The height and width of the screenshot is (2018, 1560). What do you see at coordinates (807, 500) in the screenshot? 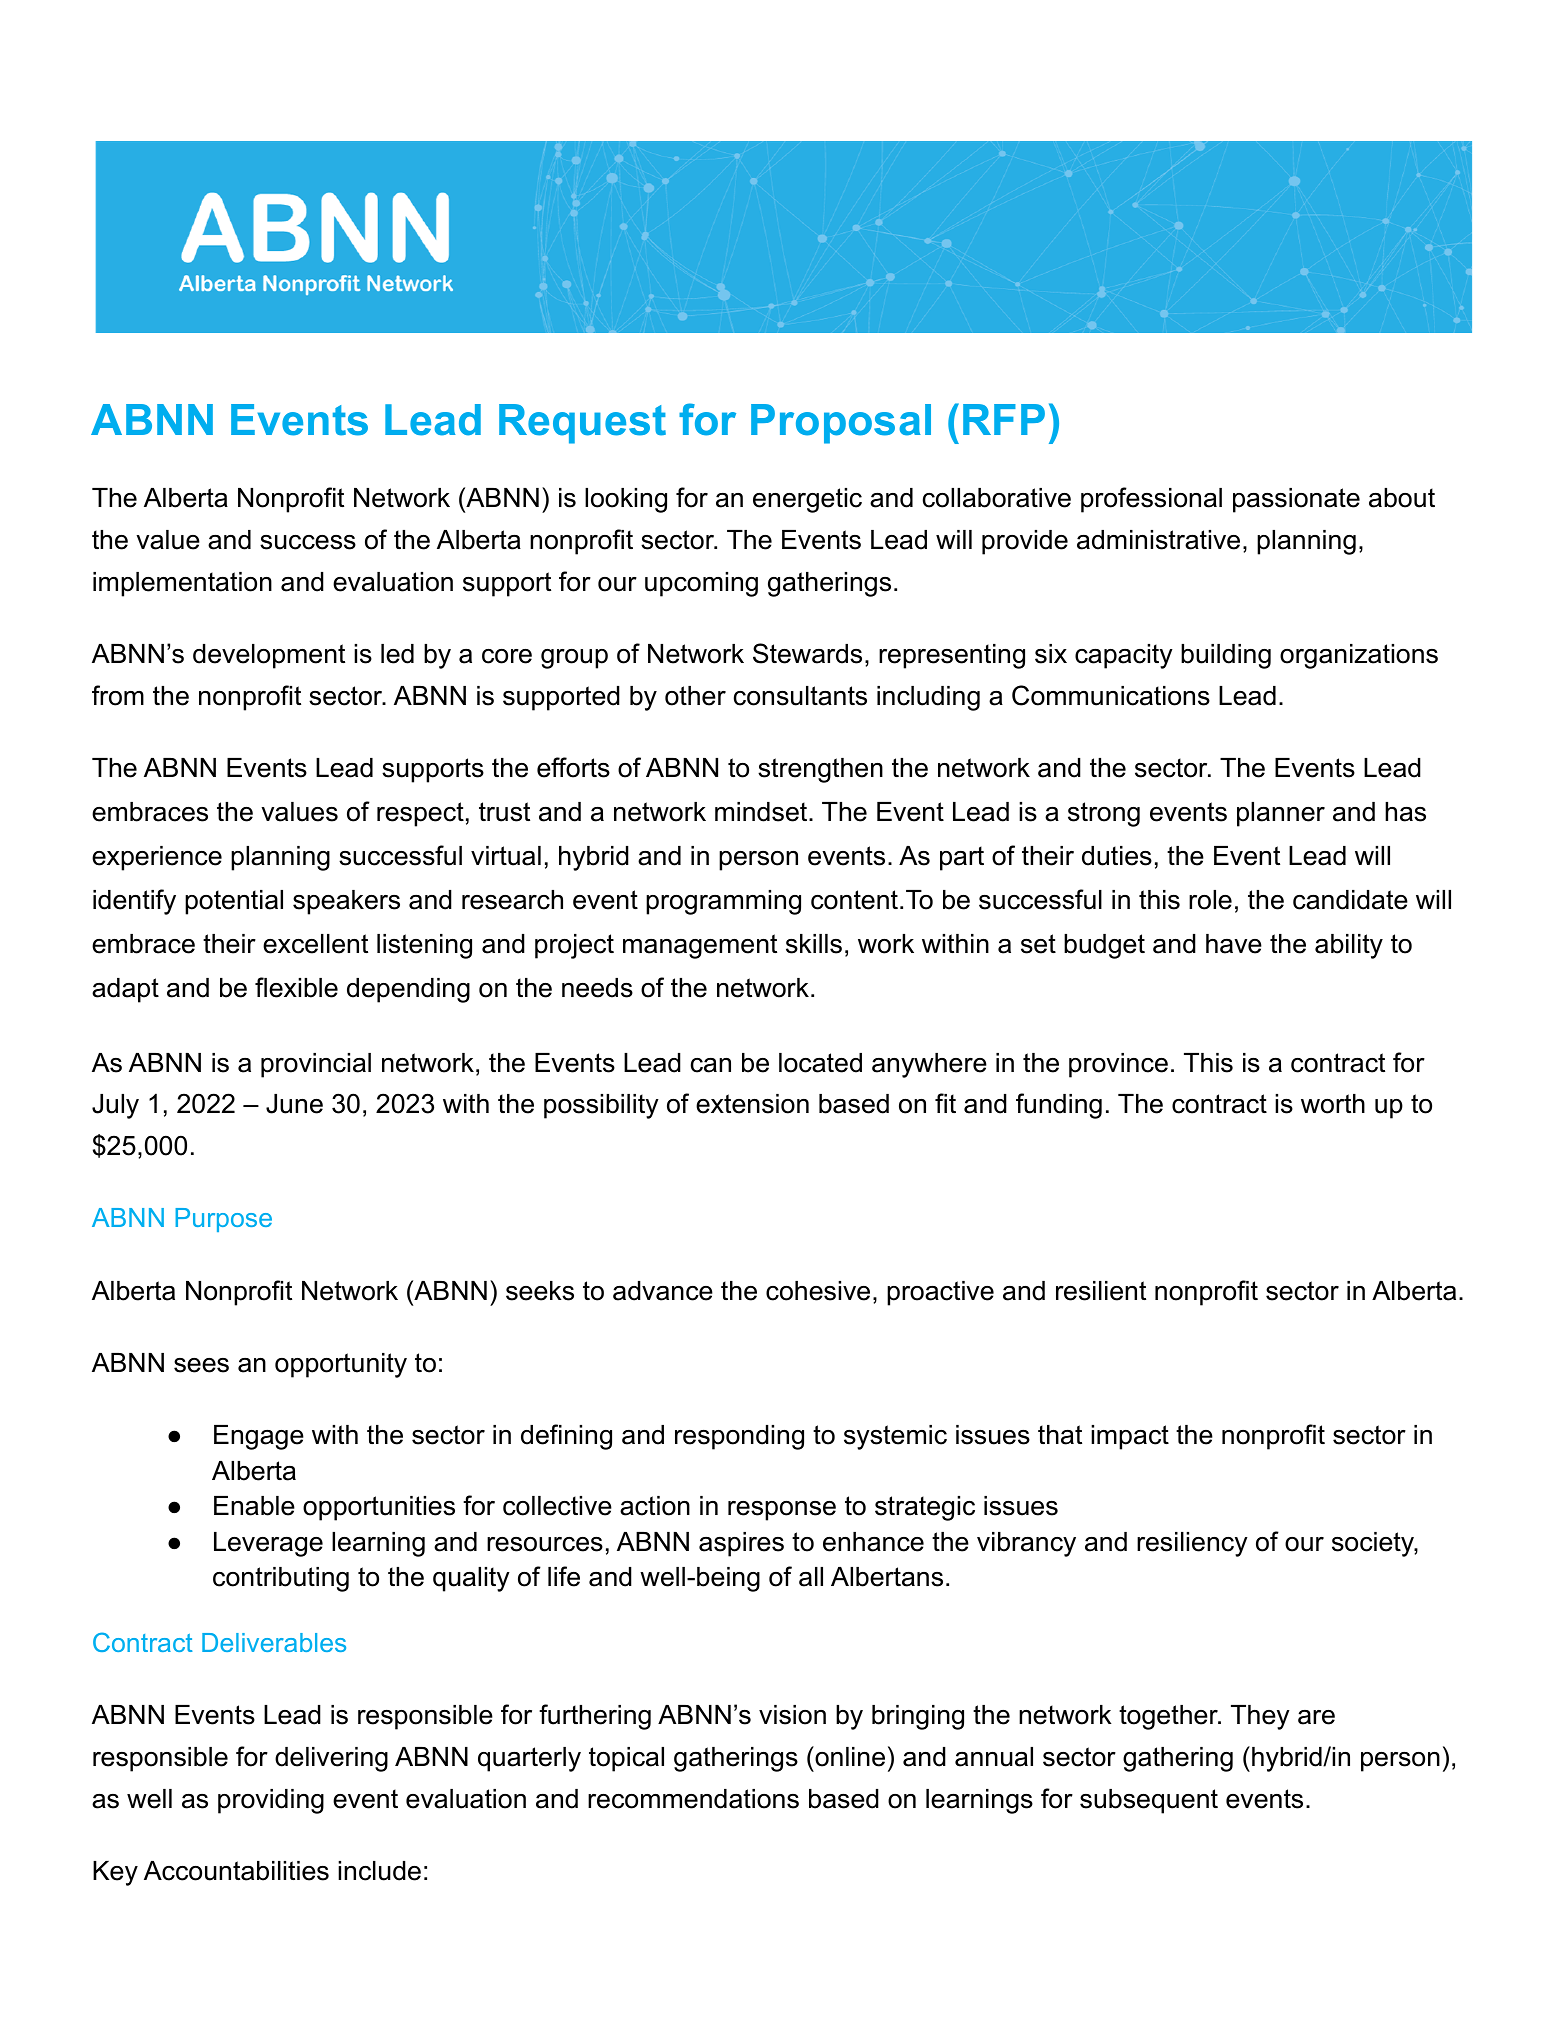
I see `energetic` at bounding box center [807, 500].
